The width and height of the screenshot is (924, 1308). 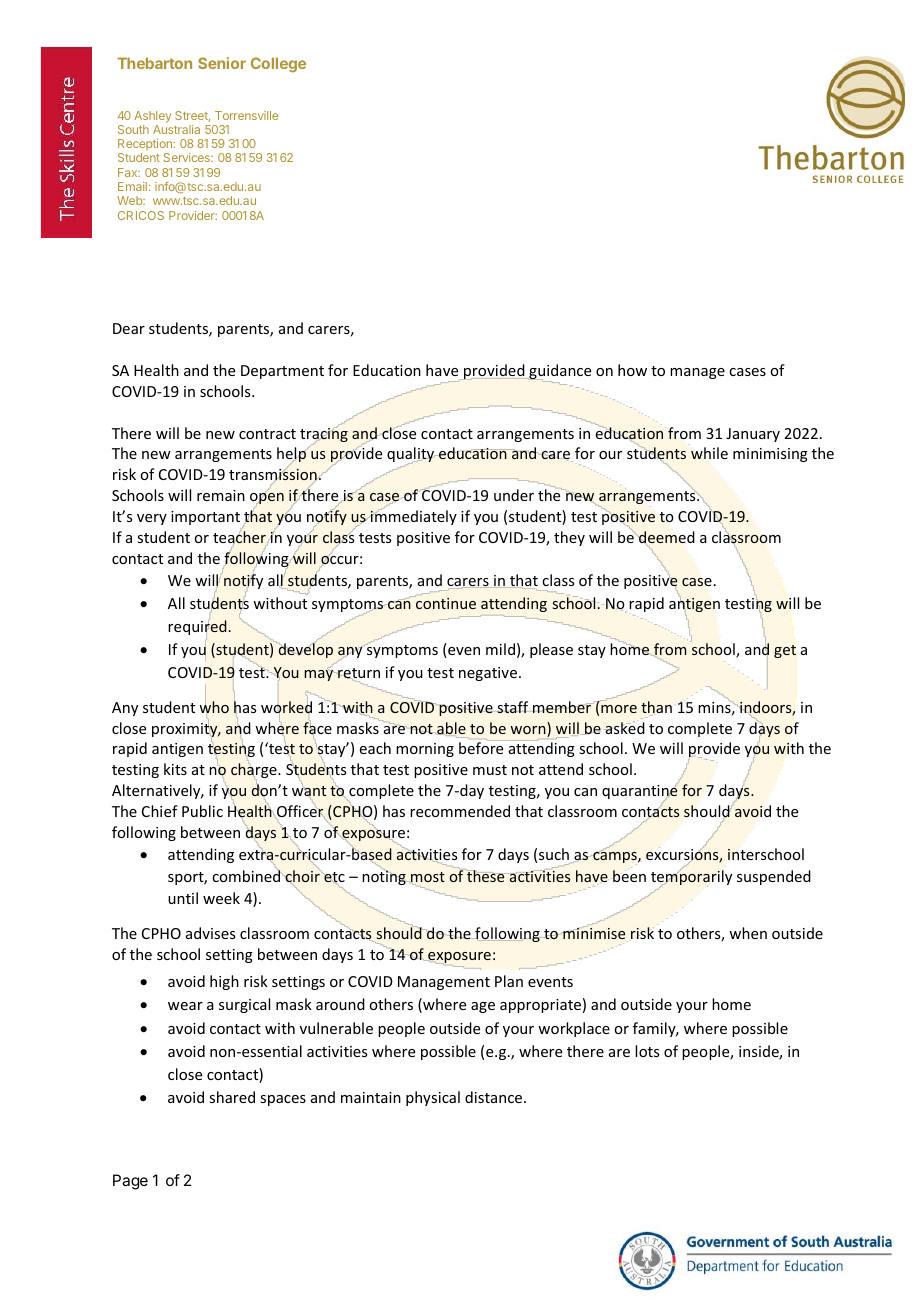 I want to click on guidance, so click(x=559, y=373).
